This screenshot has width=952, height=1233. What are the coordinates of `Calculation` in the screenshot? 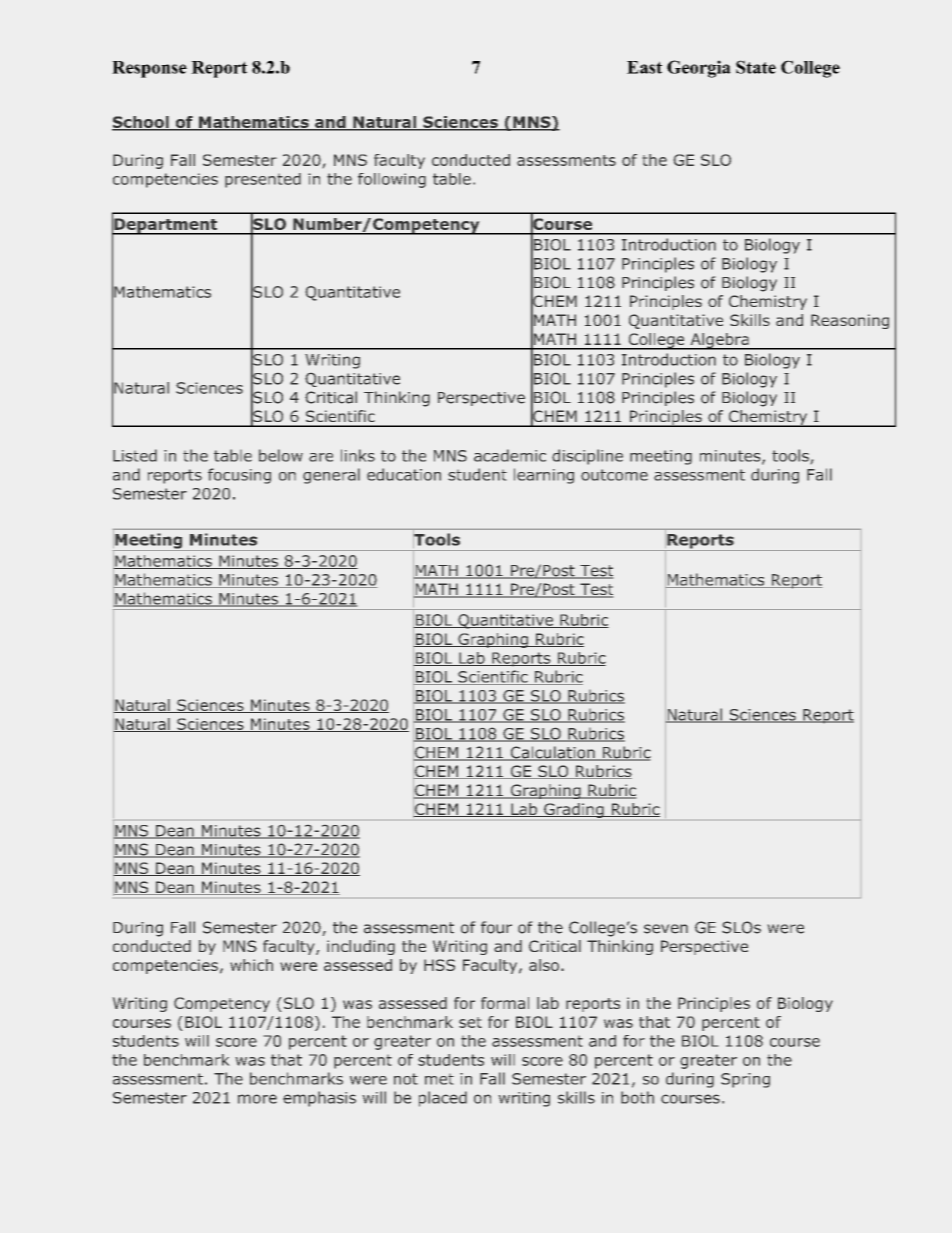 It's located at (552, 753).
